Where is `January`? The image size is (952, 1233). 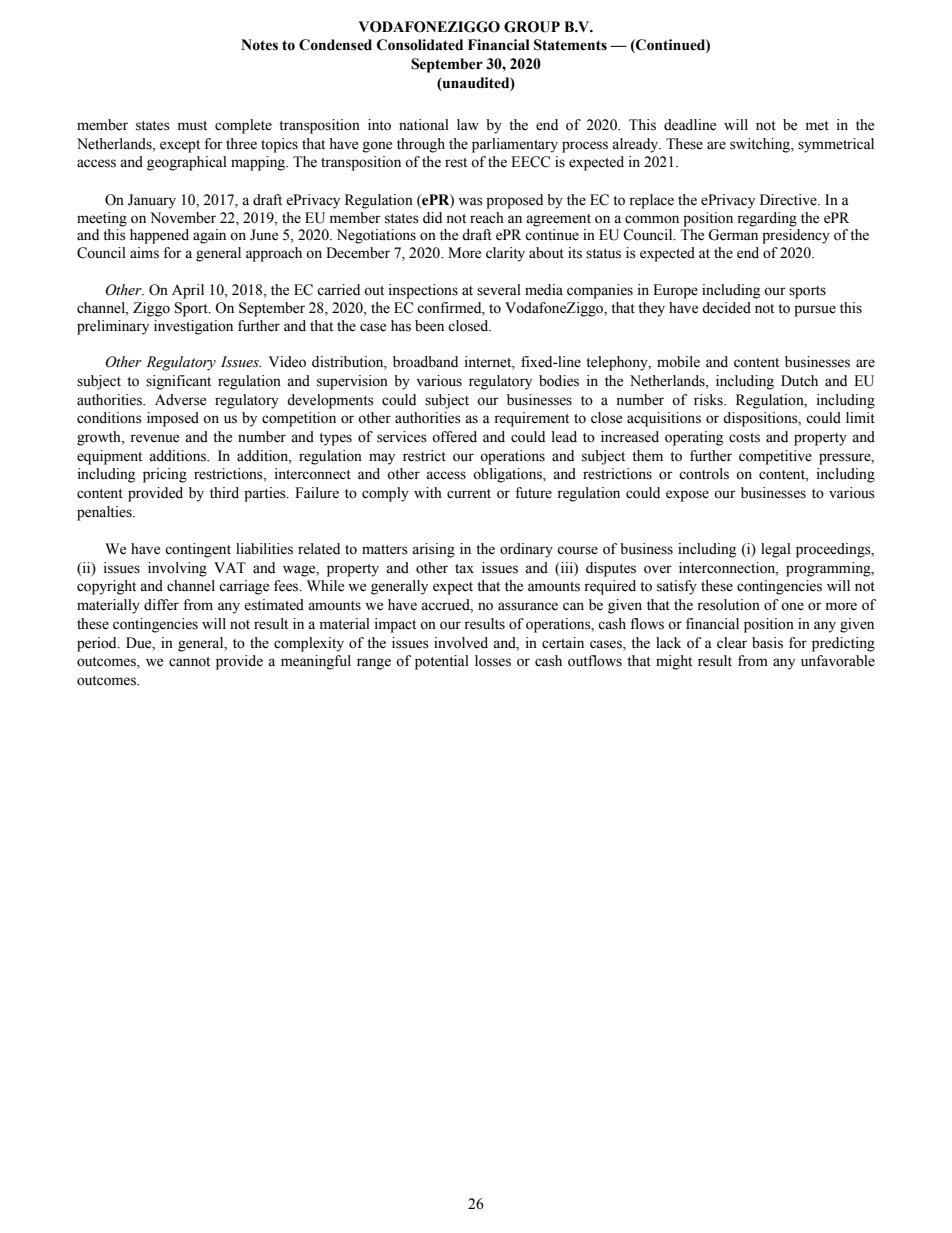
January is located at coordinates (152, 201).
